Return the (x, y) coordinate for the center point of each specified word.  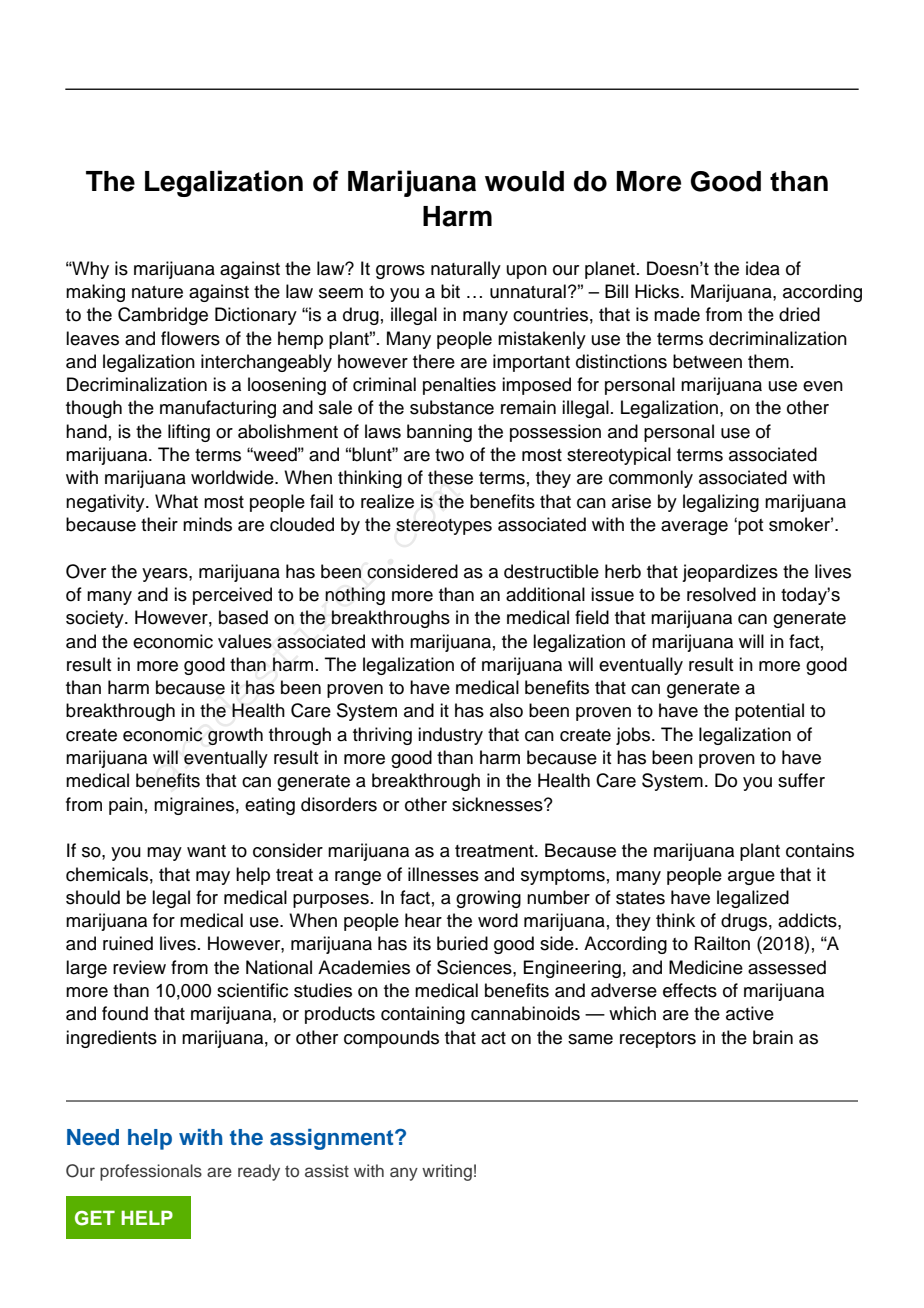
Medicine (706, 967)
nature (157, 292)
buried (462, 943)
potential (769, 712)
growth (235, 736)
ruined (128, 943)
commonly (651, 479)
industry (450, 736)
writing (447, 1172)
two (449, 455)
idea (763, 268)
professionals (151, 1172)
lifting (189, 433)
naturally (466, 270)
